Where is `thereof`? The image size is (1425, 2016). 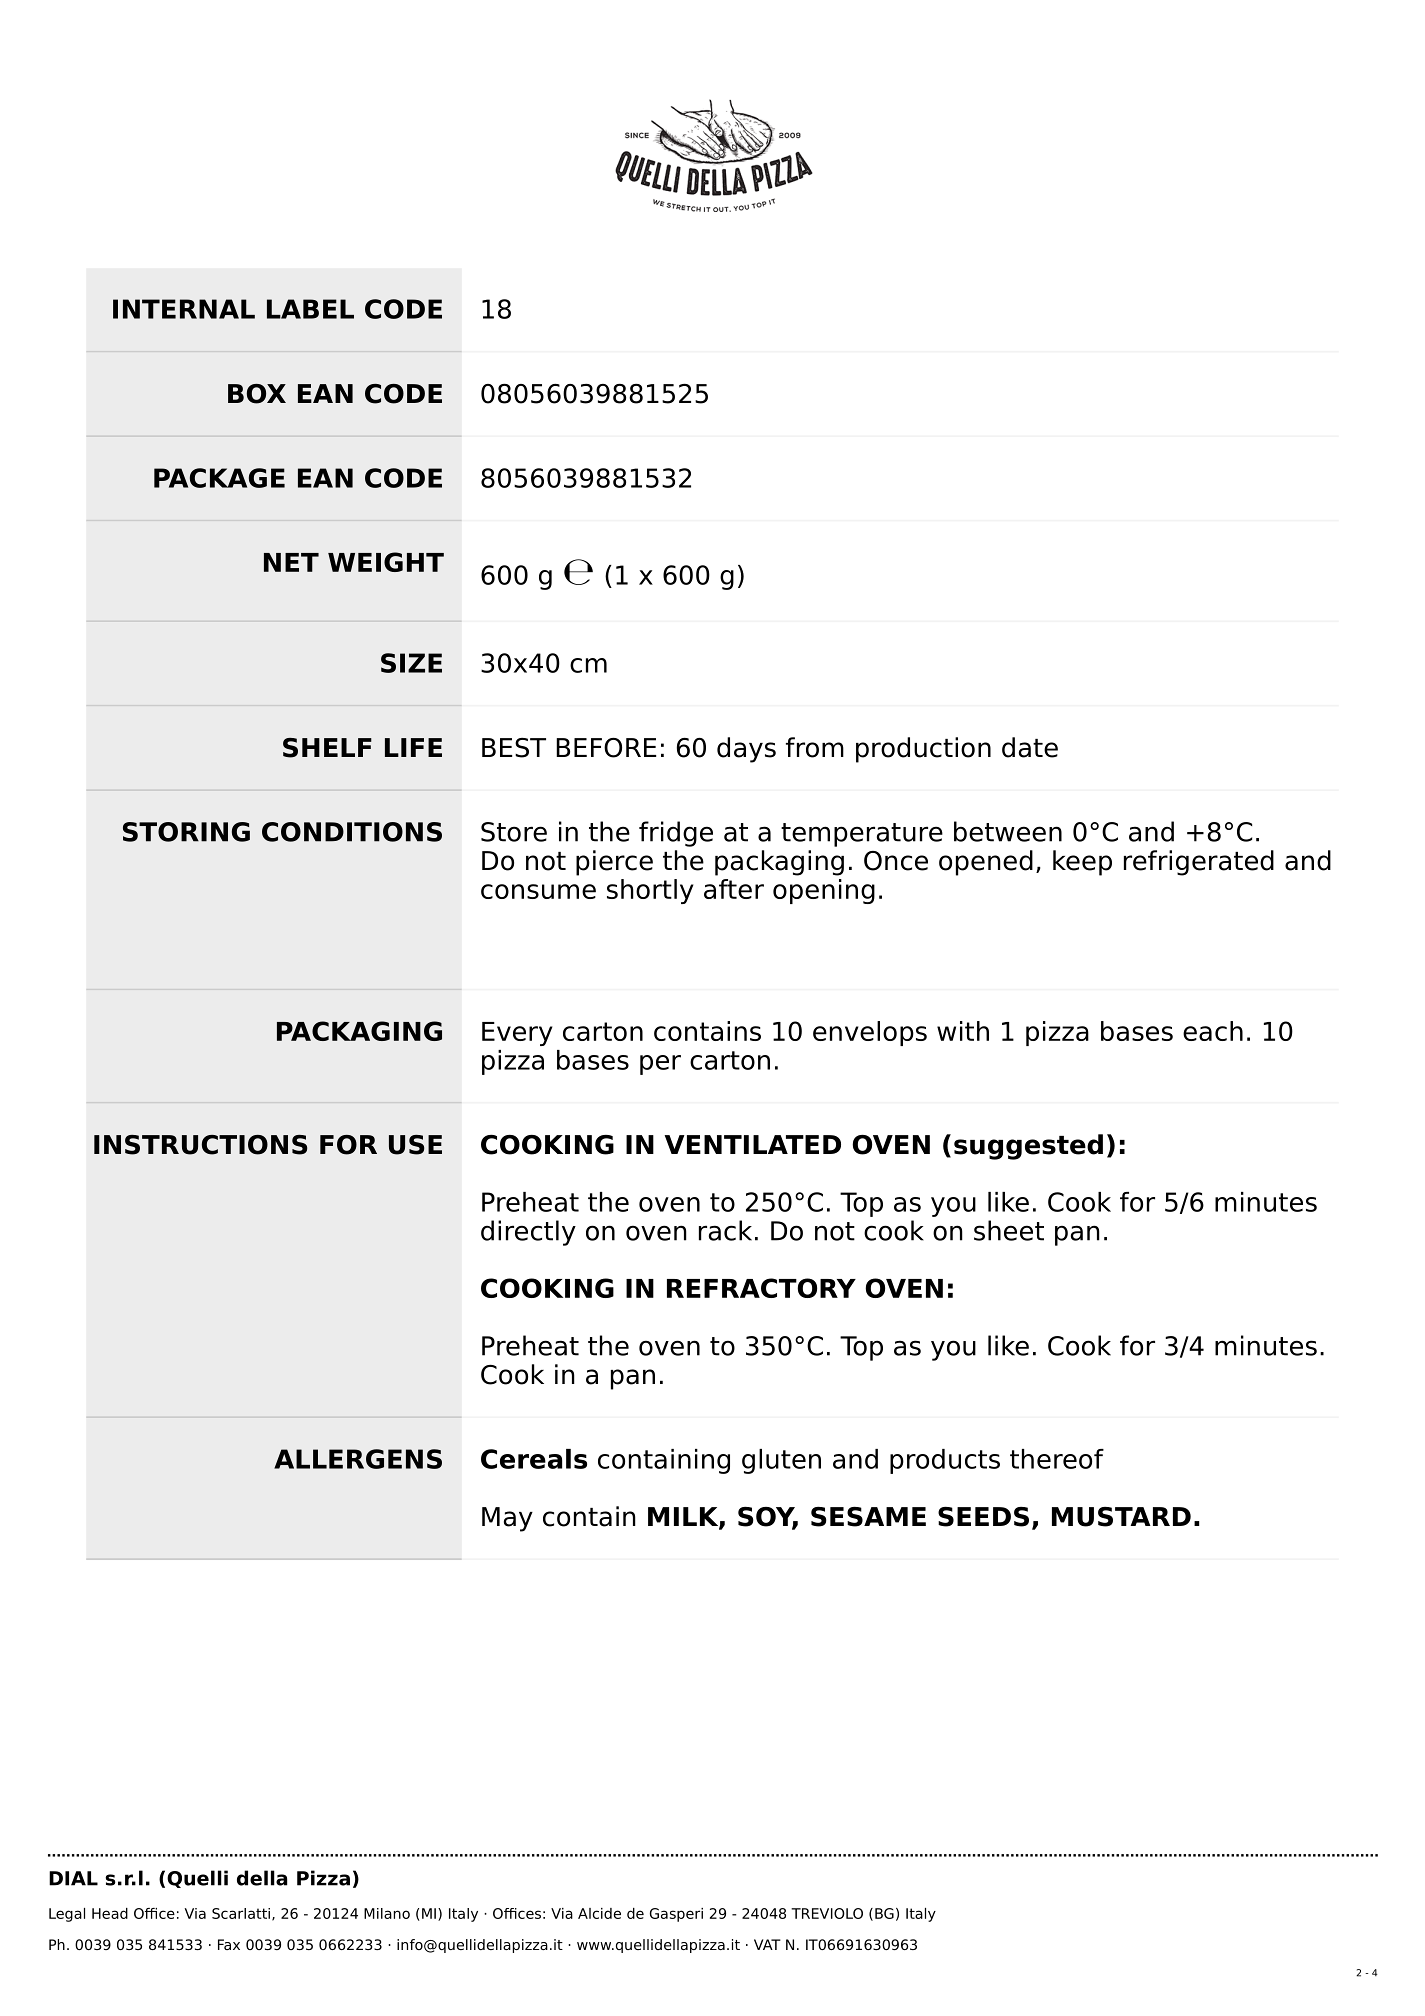 thereof is located at coordinates (1057, 1459).
